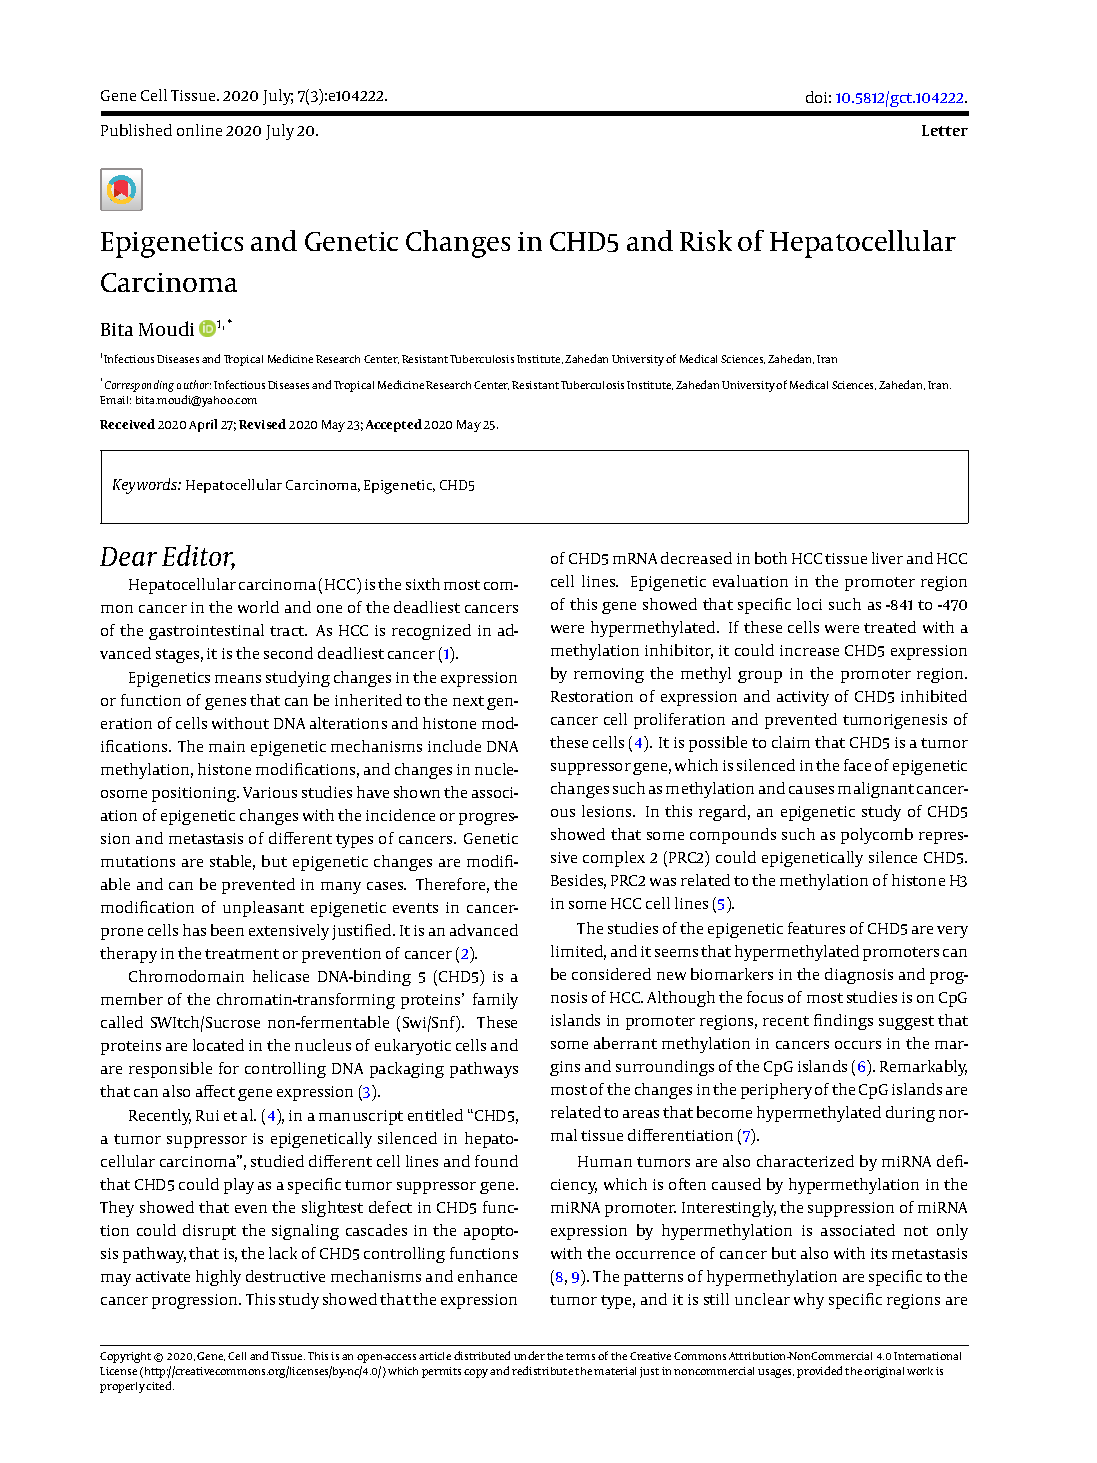 The image size is (1097, 1463). What do you see at coordinates (706, 240) in the screenshot?
I see `Risk` at bounding box center [706, 240].
